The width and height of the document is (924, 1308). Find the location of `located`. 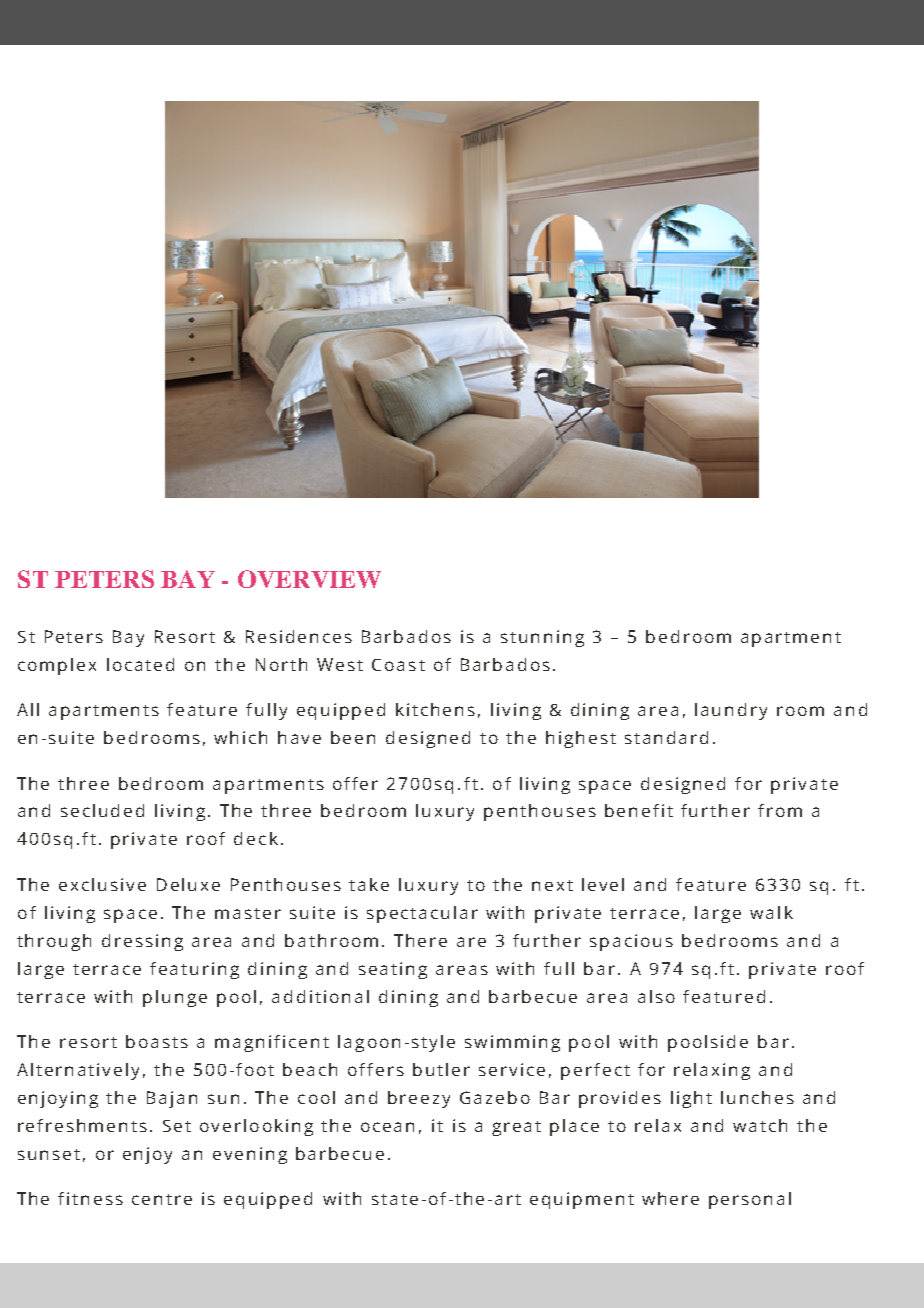

located is located at coordinates (140, 664).
